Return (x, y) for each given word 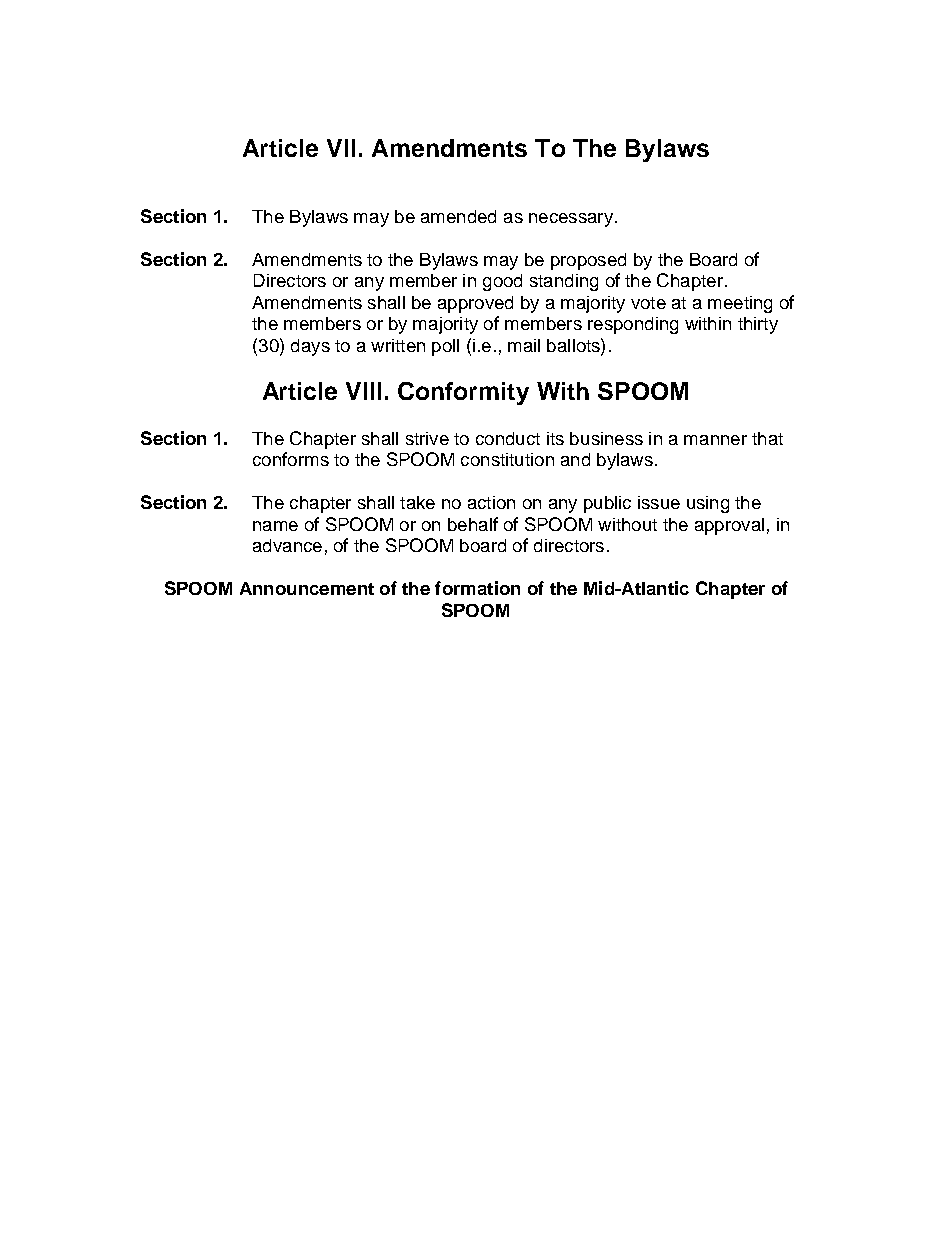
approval (729, 526)
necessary (571, 220)
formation (477, 588)
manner (715, 440)
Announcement (307, 588)
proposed (588, 261)
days (310, 347)
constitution (507, 459)
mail (524, 345)
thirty (758, 325)
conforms (291, 459)
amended (458, 216)
